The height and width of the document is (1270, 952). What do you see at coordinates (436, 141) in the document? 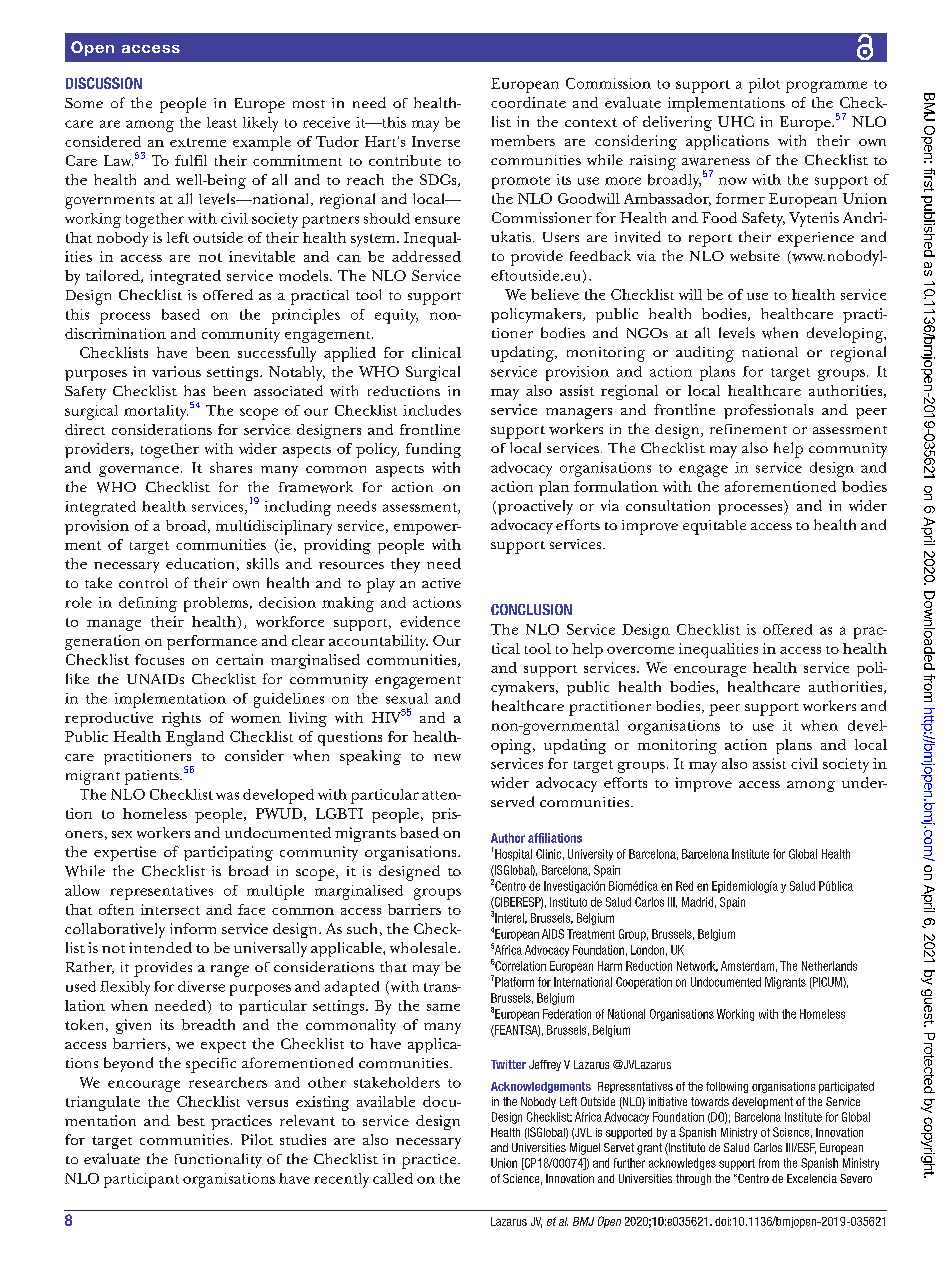
I see `Inverse` at bounding box center [436, 141].
